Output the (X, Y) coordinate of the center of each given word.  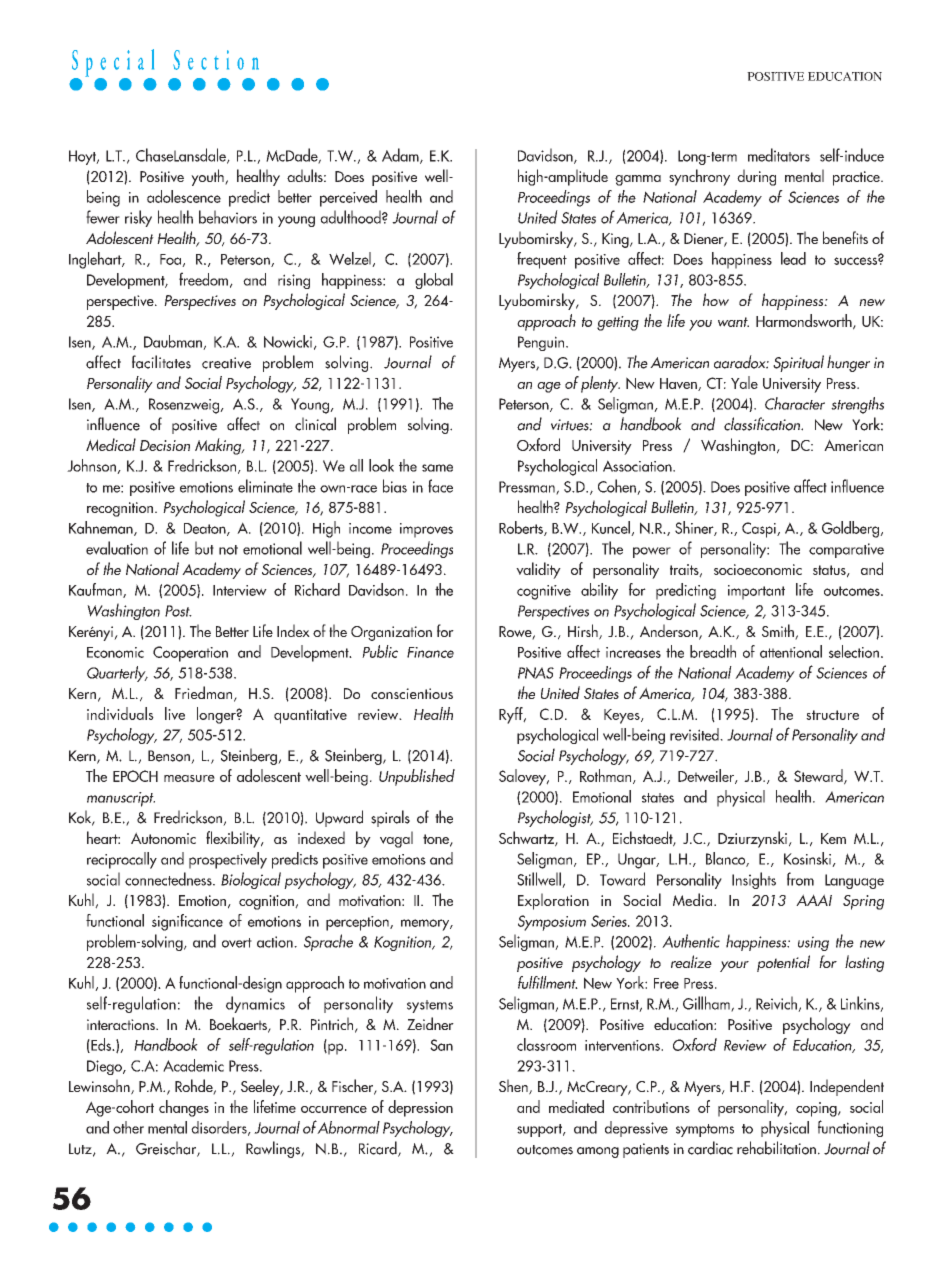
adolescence (184, 196)
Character (795, 403)
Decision (165, 445)
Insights (754, 880)
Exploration (553, 901)
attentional (791, 651)
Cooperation (190, 654)
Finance (430, 652)
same (437, 468)
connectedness (169, 879)
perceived (348, 198)
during (756, 177)
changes (184, 1108)
